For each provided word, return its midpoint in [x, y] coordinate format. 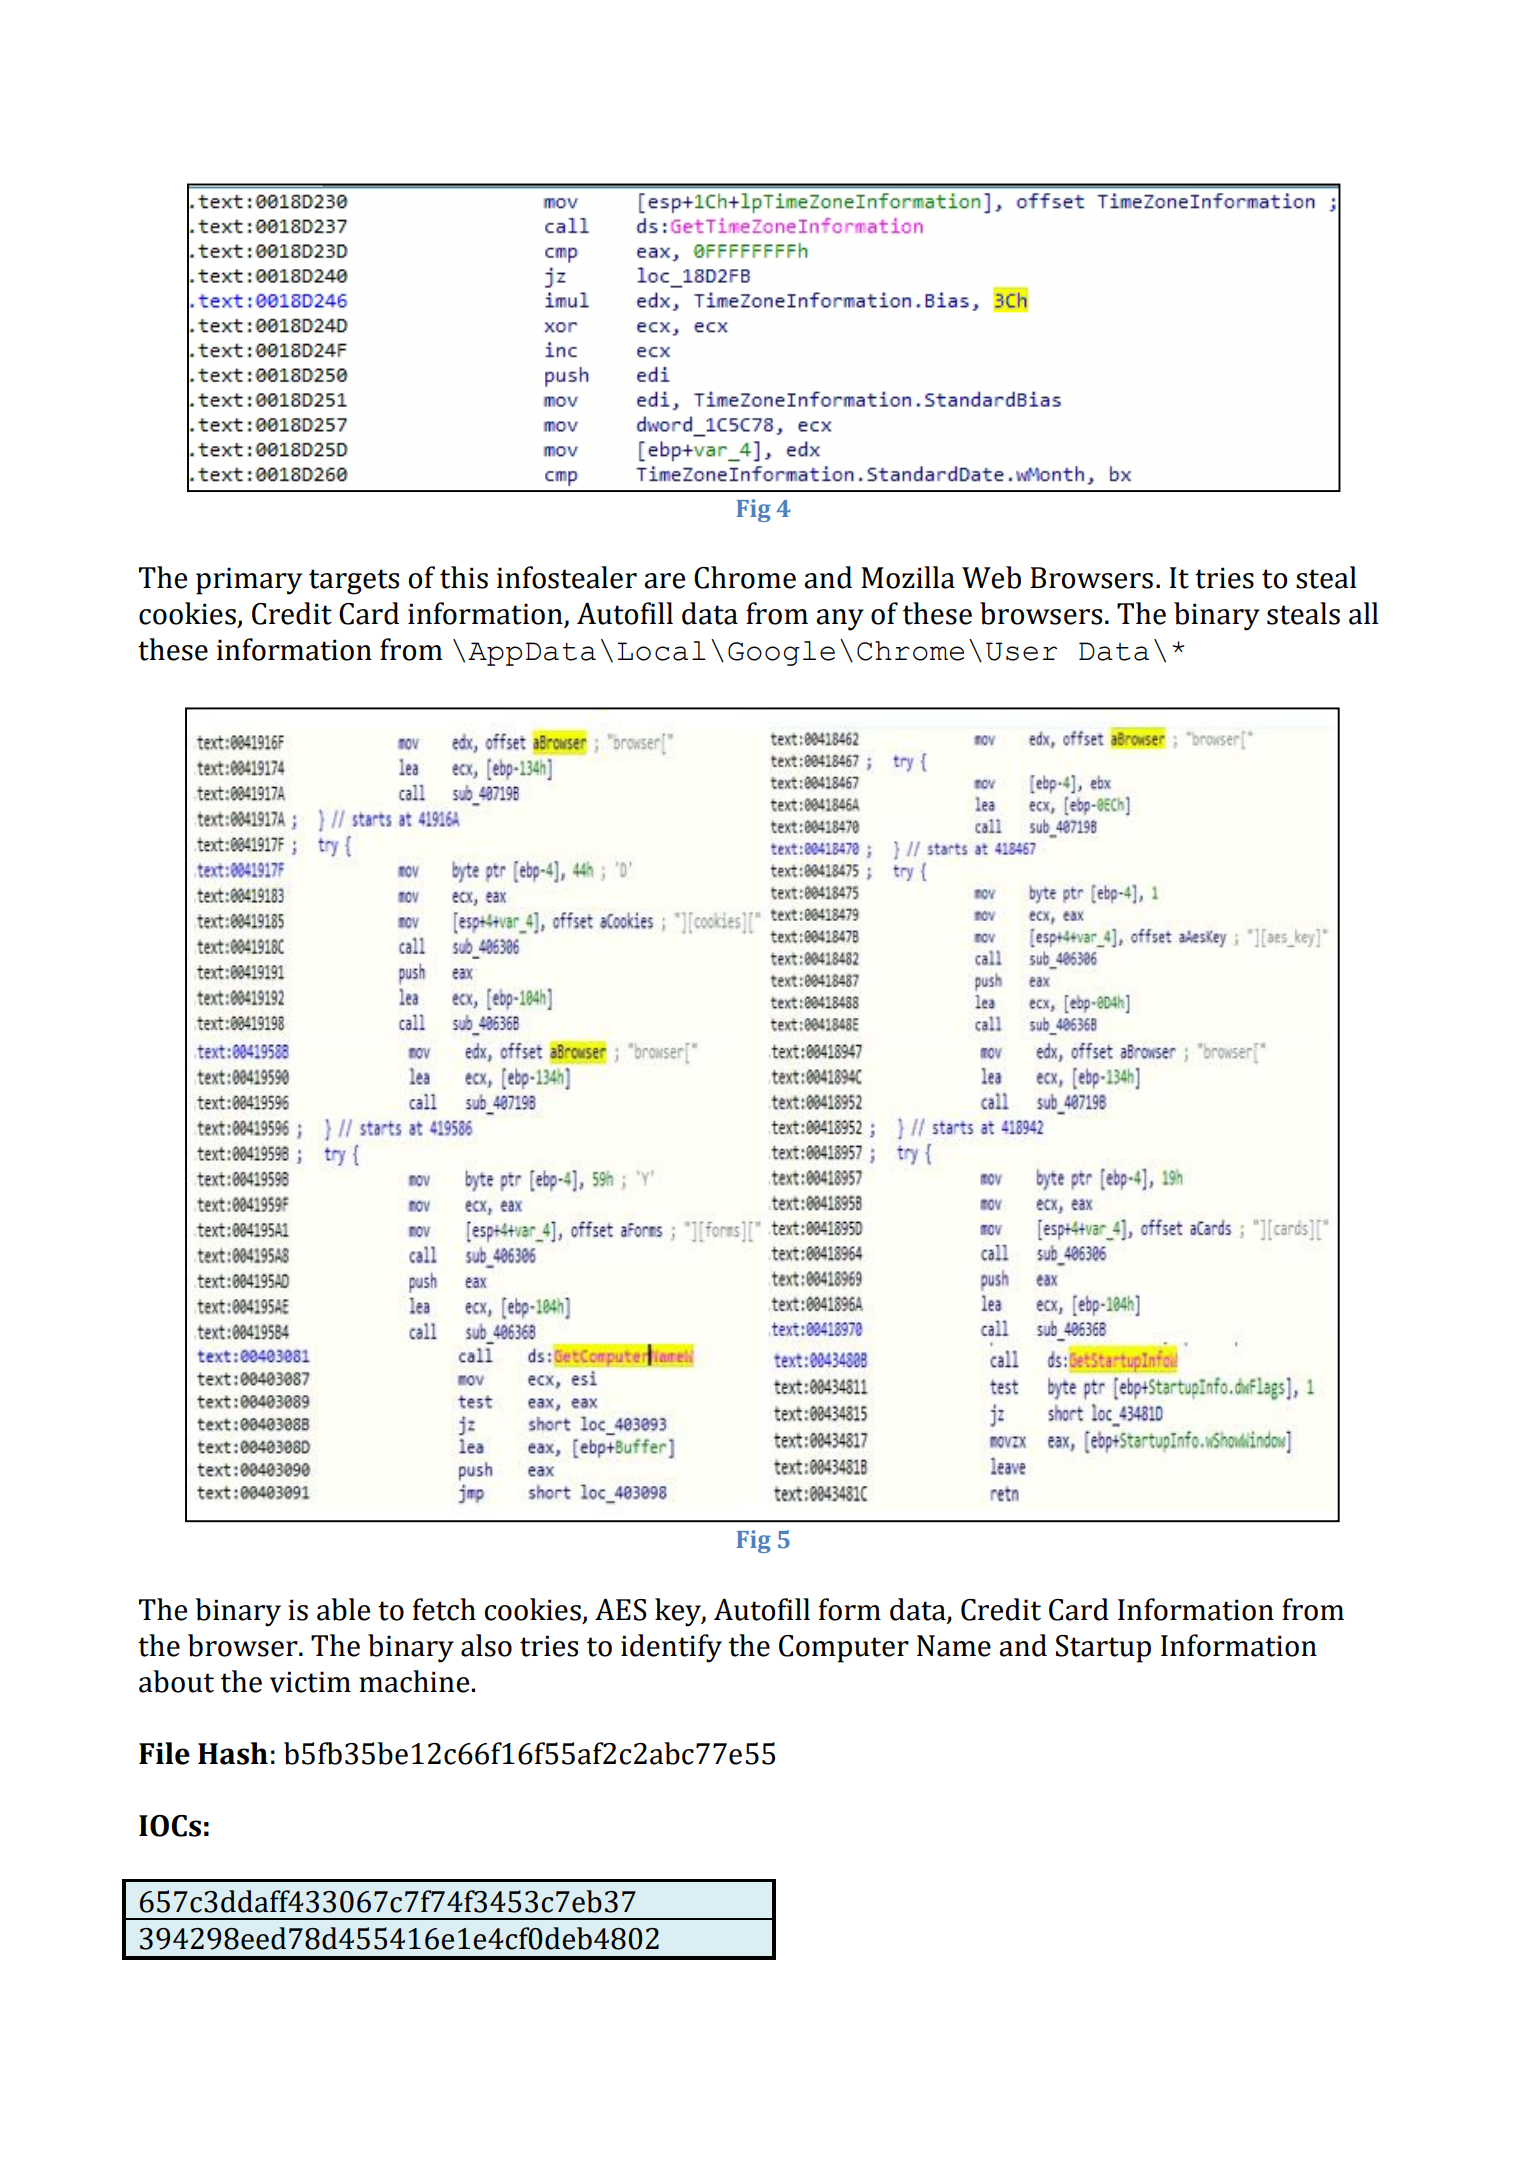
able [343, 1609]
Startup [1103, 1649]
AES [621, 1610]
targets [354, 582]
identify [671, 1648]
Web [991, 577]
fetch [444, 1609]
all [1364, 613]
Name [954, 1646]
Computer [844, 1649]
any [840, 620]
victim [310, 1682]
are [664, 581]
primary [249, 581]
